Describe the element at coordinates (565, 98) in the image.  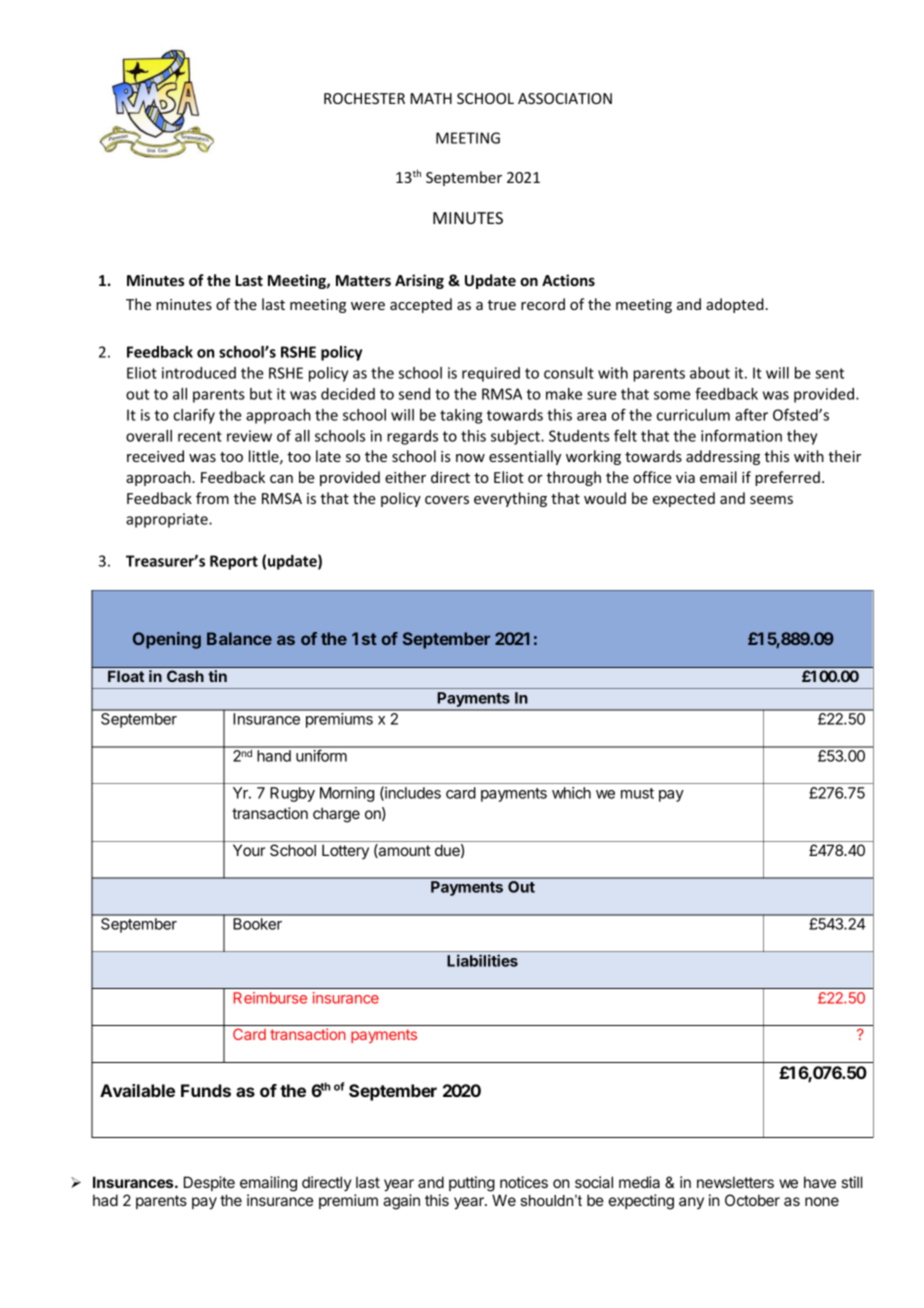
I see `ASSOCIATION` at that location.
